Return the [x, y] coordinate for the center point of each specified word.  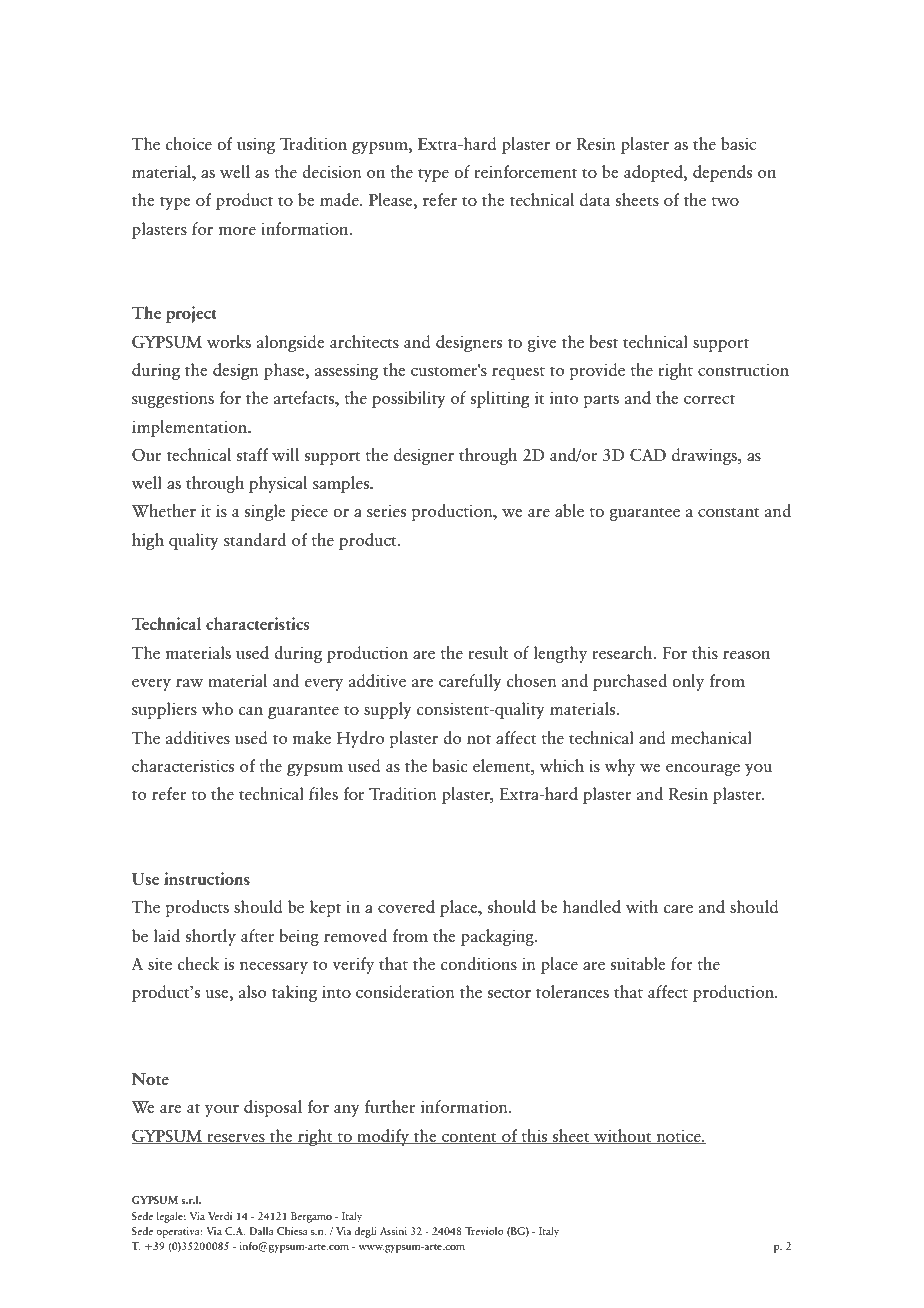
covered [406, 906]
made [340, 199]
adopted [654, 173]
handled [592, 906]
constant [729, 512]
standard [255, 539]
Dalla [261, 1231]
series [386, 511]
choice [188, 143]
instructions [207, 878]
